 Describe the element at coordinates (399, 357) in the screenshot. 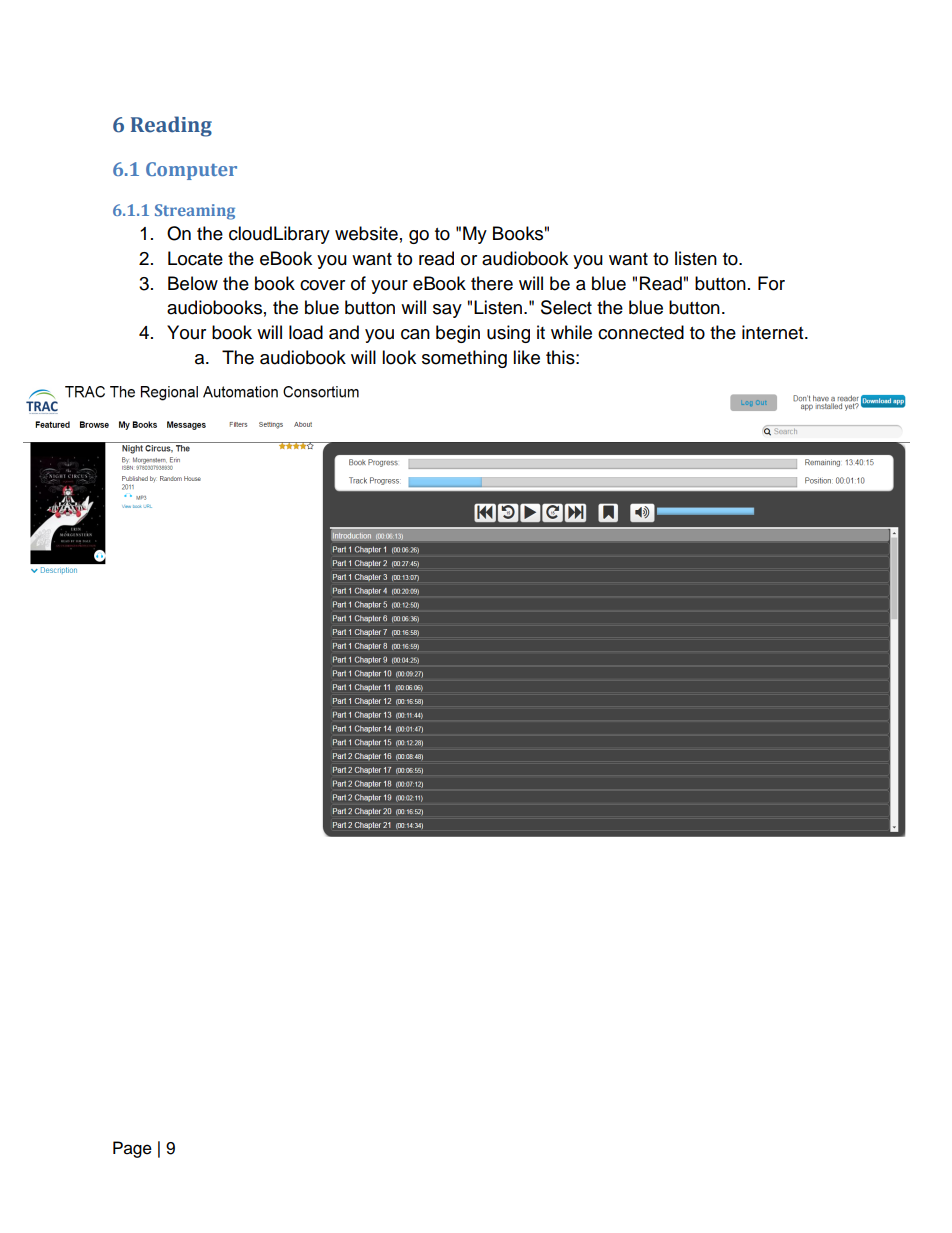

I see `look` at that location.
